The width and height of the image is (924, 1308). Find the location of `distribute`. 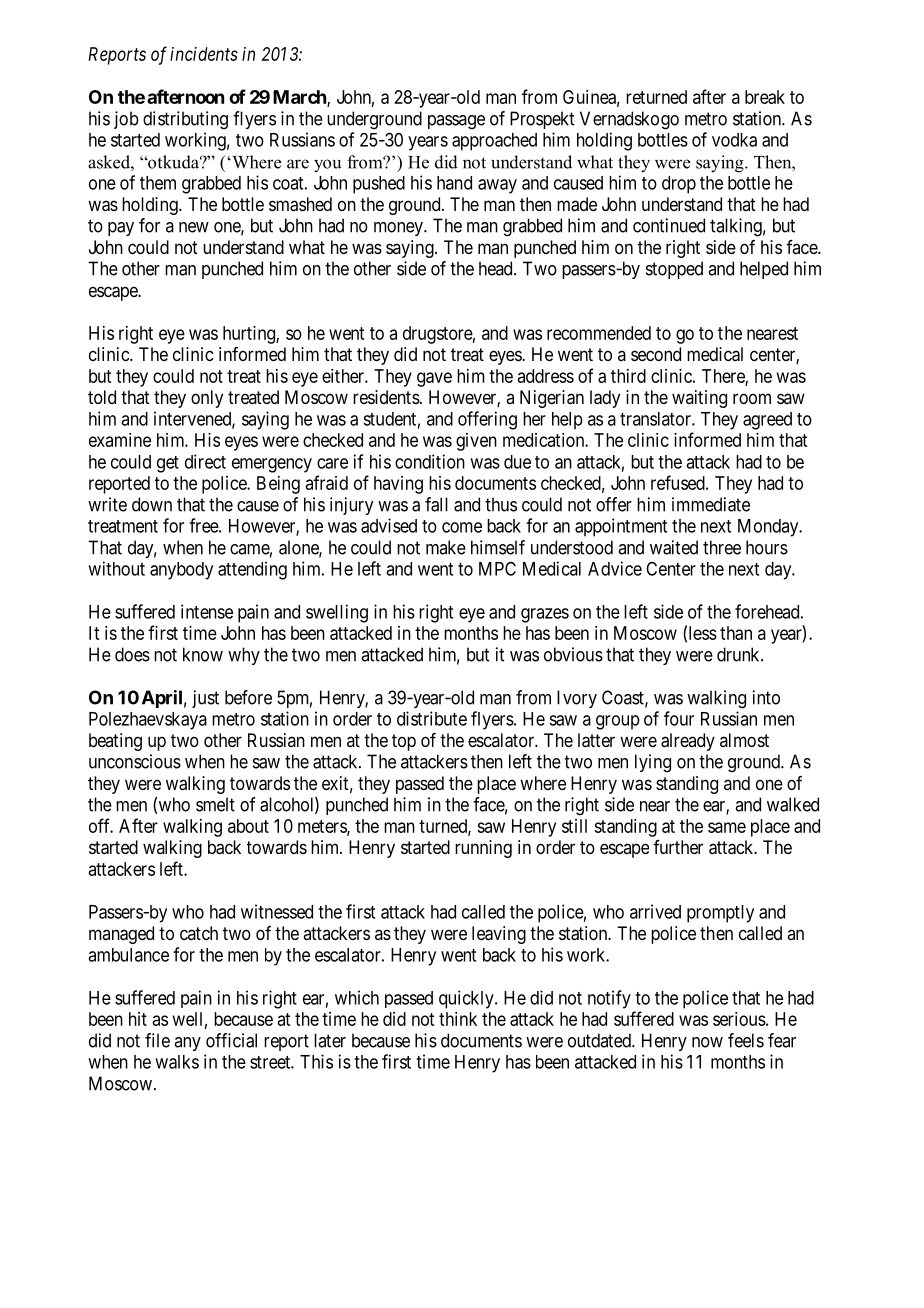

distribute is located at coordinates (432, 718).
